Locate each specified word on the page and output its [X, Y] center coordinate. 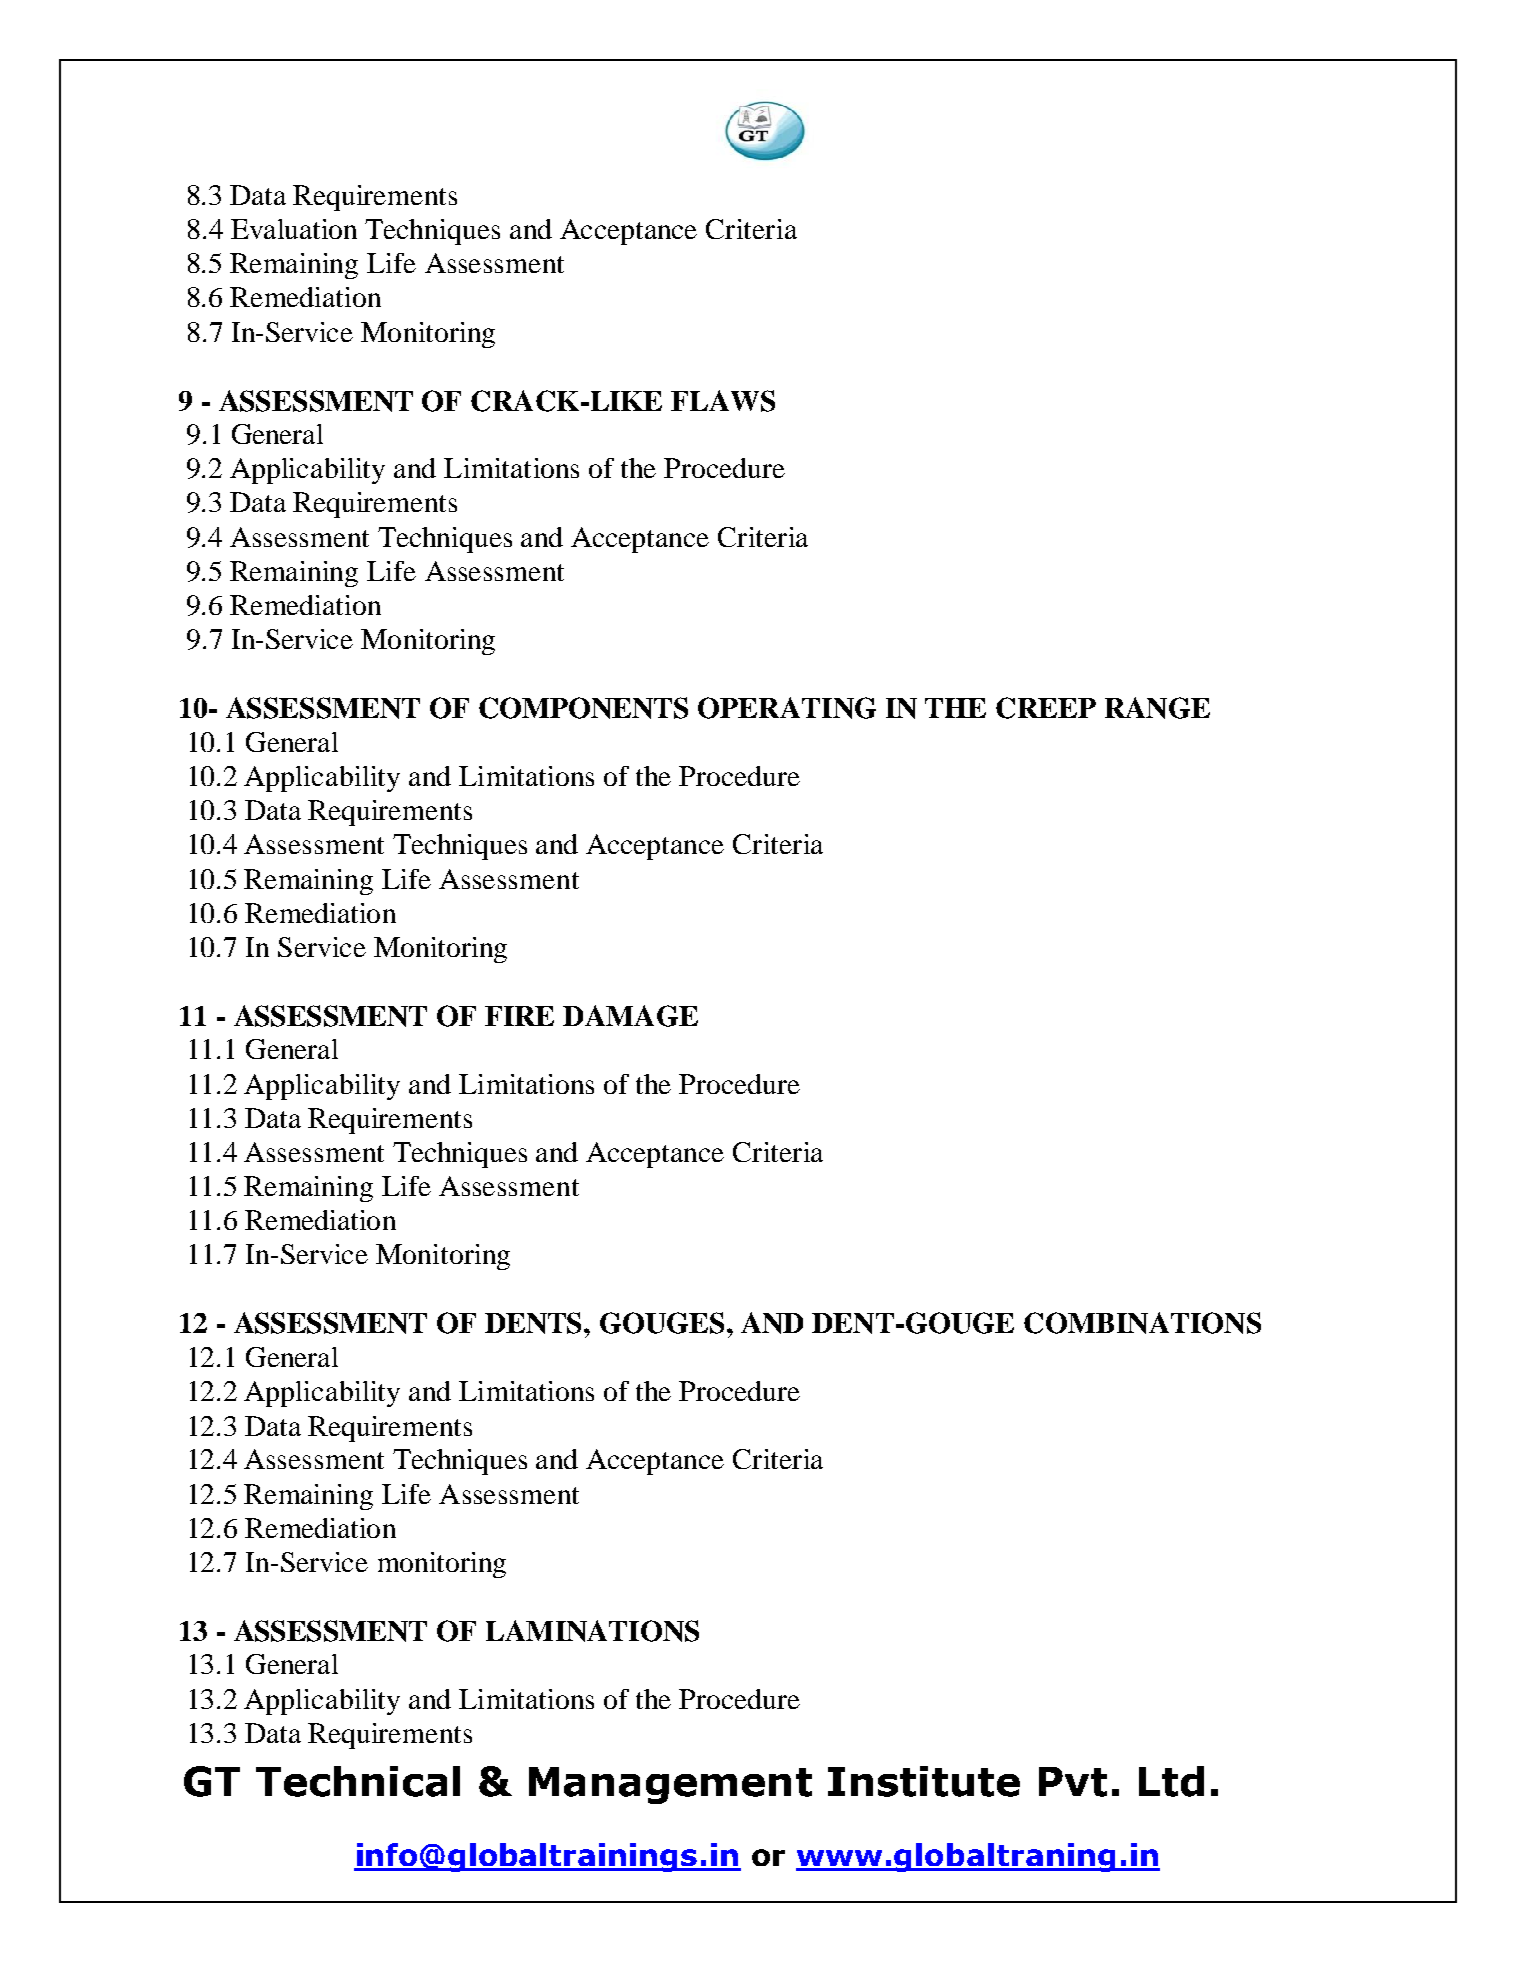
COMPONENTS [583, 708]
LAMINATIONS [592, 1631]
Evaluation [294, 229]
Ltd [1171, 1781]
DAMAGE [630, 1016]
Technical [358, 1781]
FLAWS [723, 401]
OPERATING [787, 708]
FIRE [519, 1016]
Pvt [1073, 1782]
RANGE [1157, 708]
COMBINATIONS [1142, 1323]
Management [670, 1785]
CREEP [1046, 708]
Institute [924, 1781]
